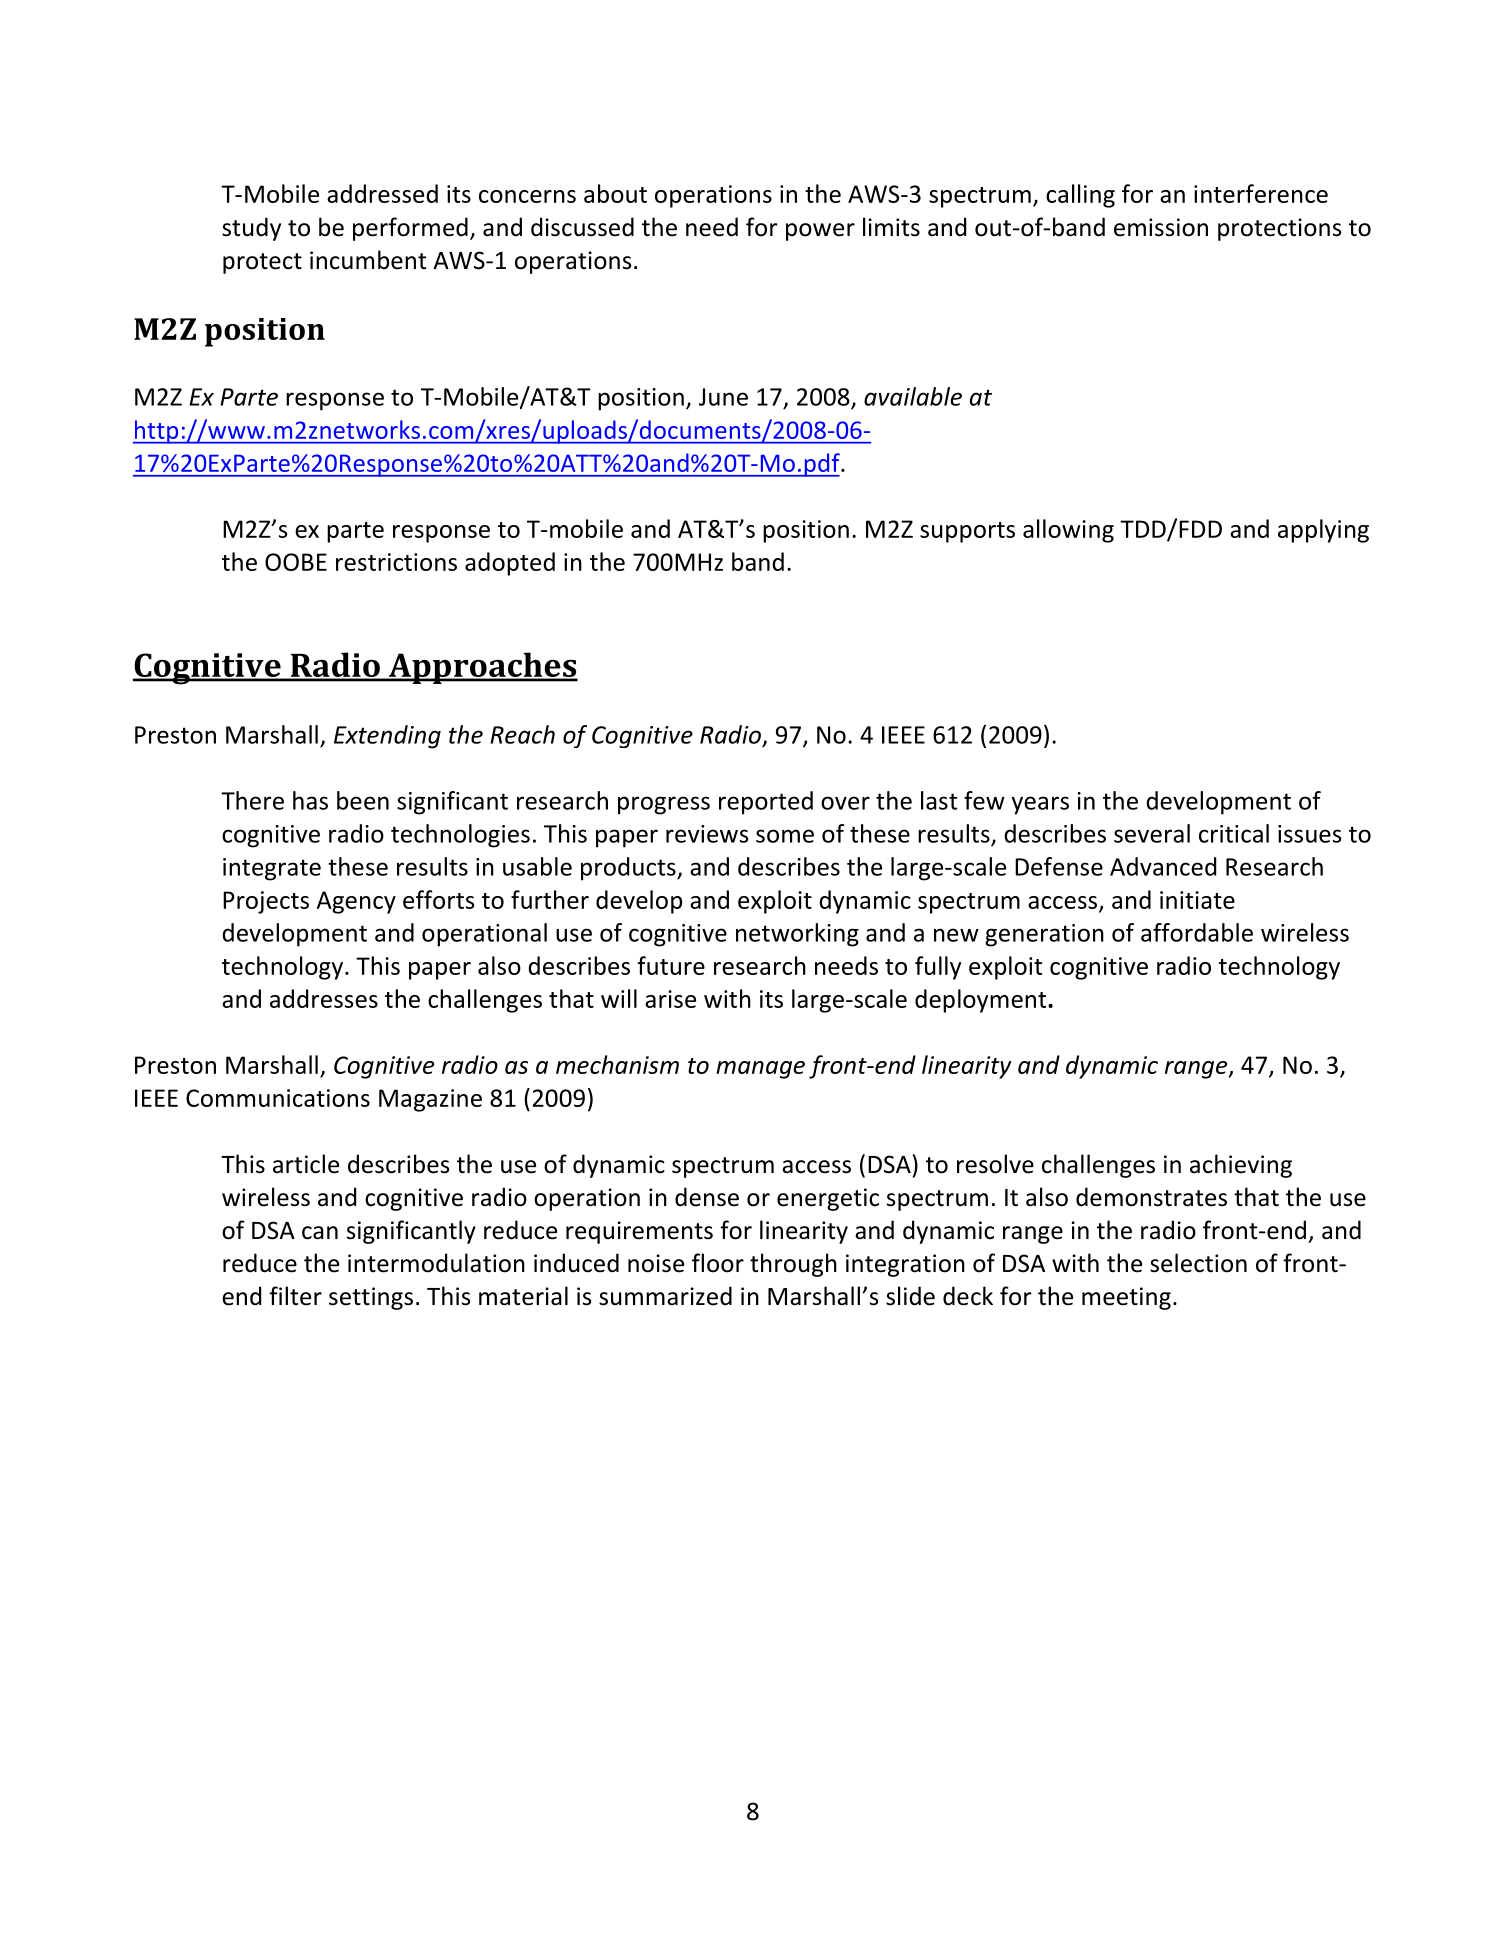 This image has width=1506, height=1949. What do you see at coordinates (410, 229) in the image?
I see `performed` at bounding box center [410, 229].
